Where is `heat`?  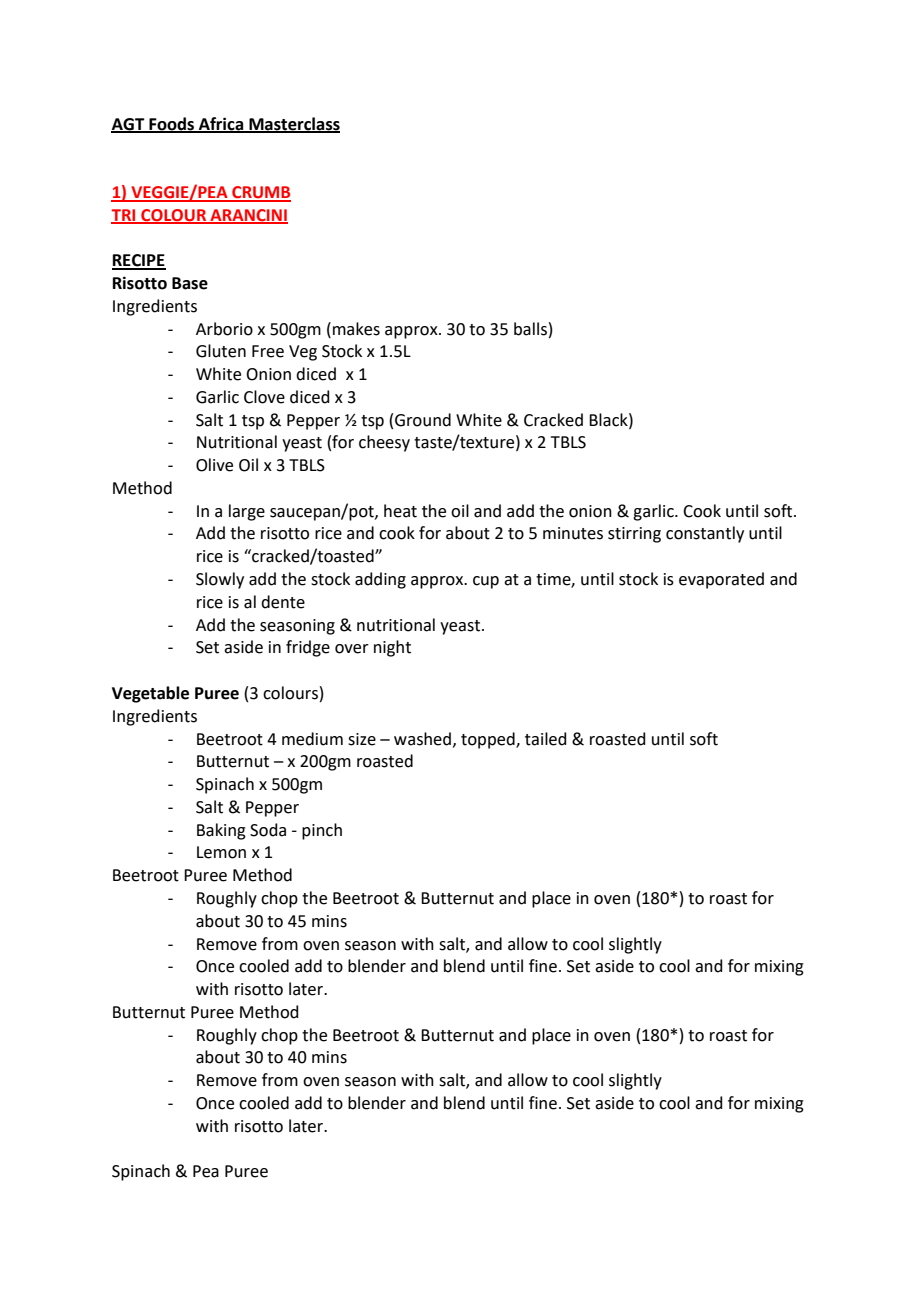 heat is located at coordinates (400, 511).
